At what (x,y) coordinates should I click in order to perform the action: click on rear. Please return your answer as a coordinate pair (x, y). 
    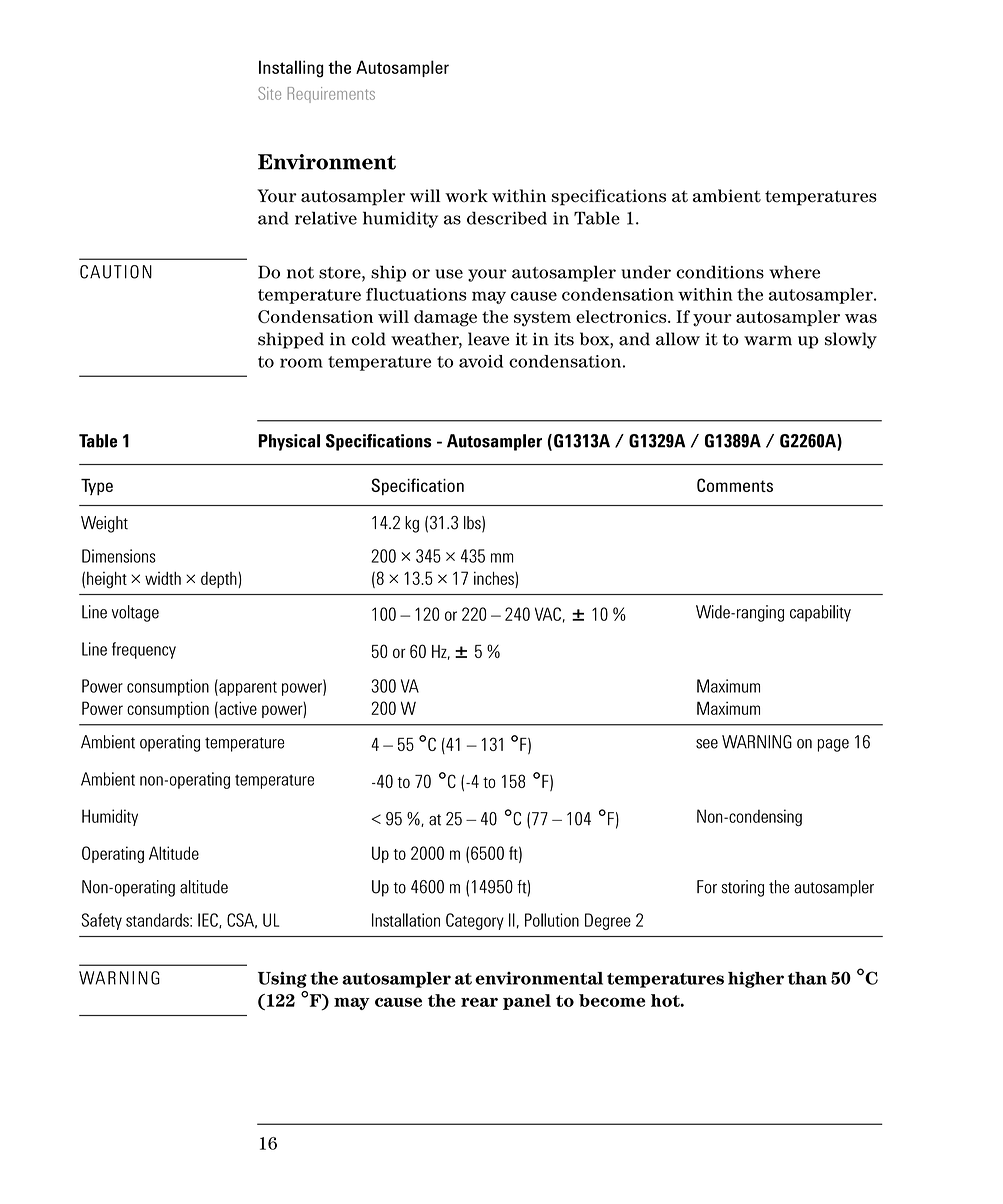
    Looking at the image, I should click on (479, 1002).
